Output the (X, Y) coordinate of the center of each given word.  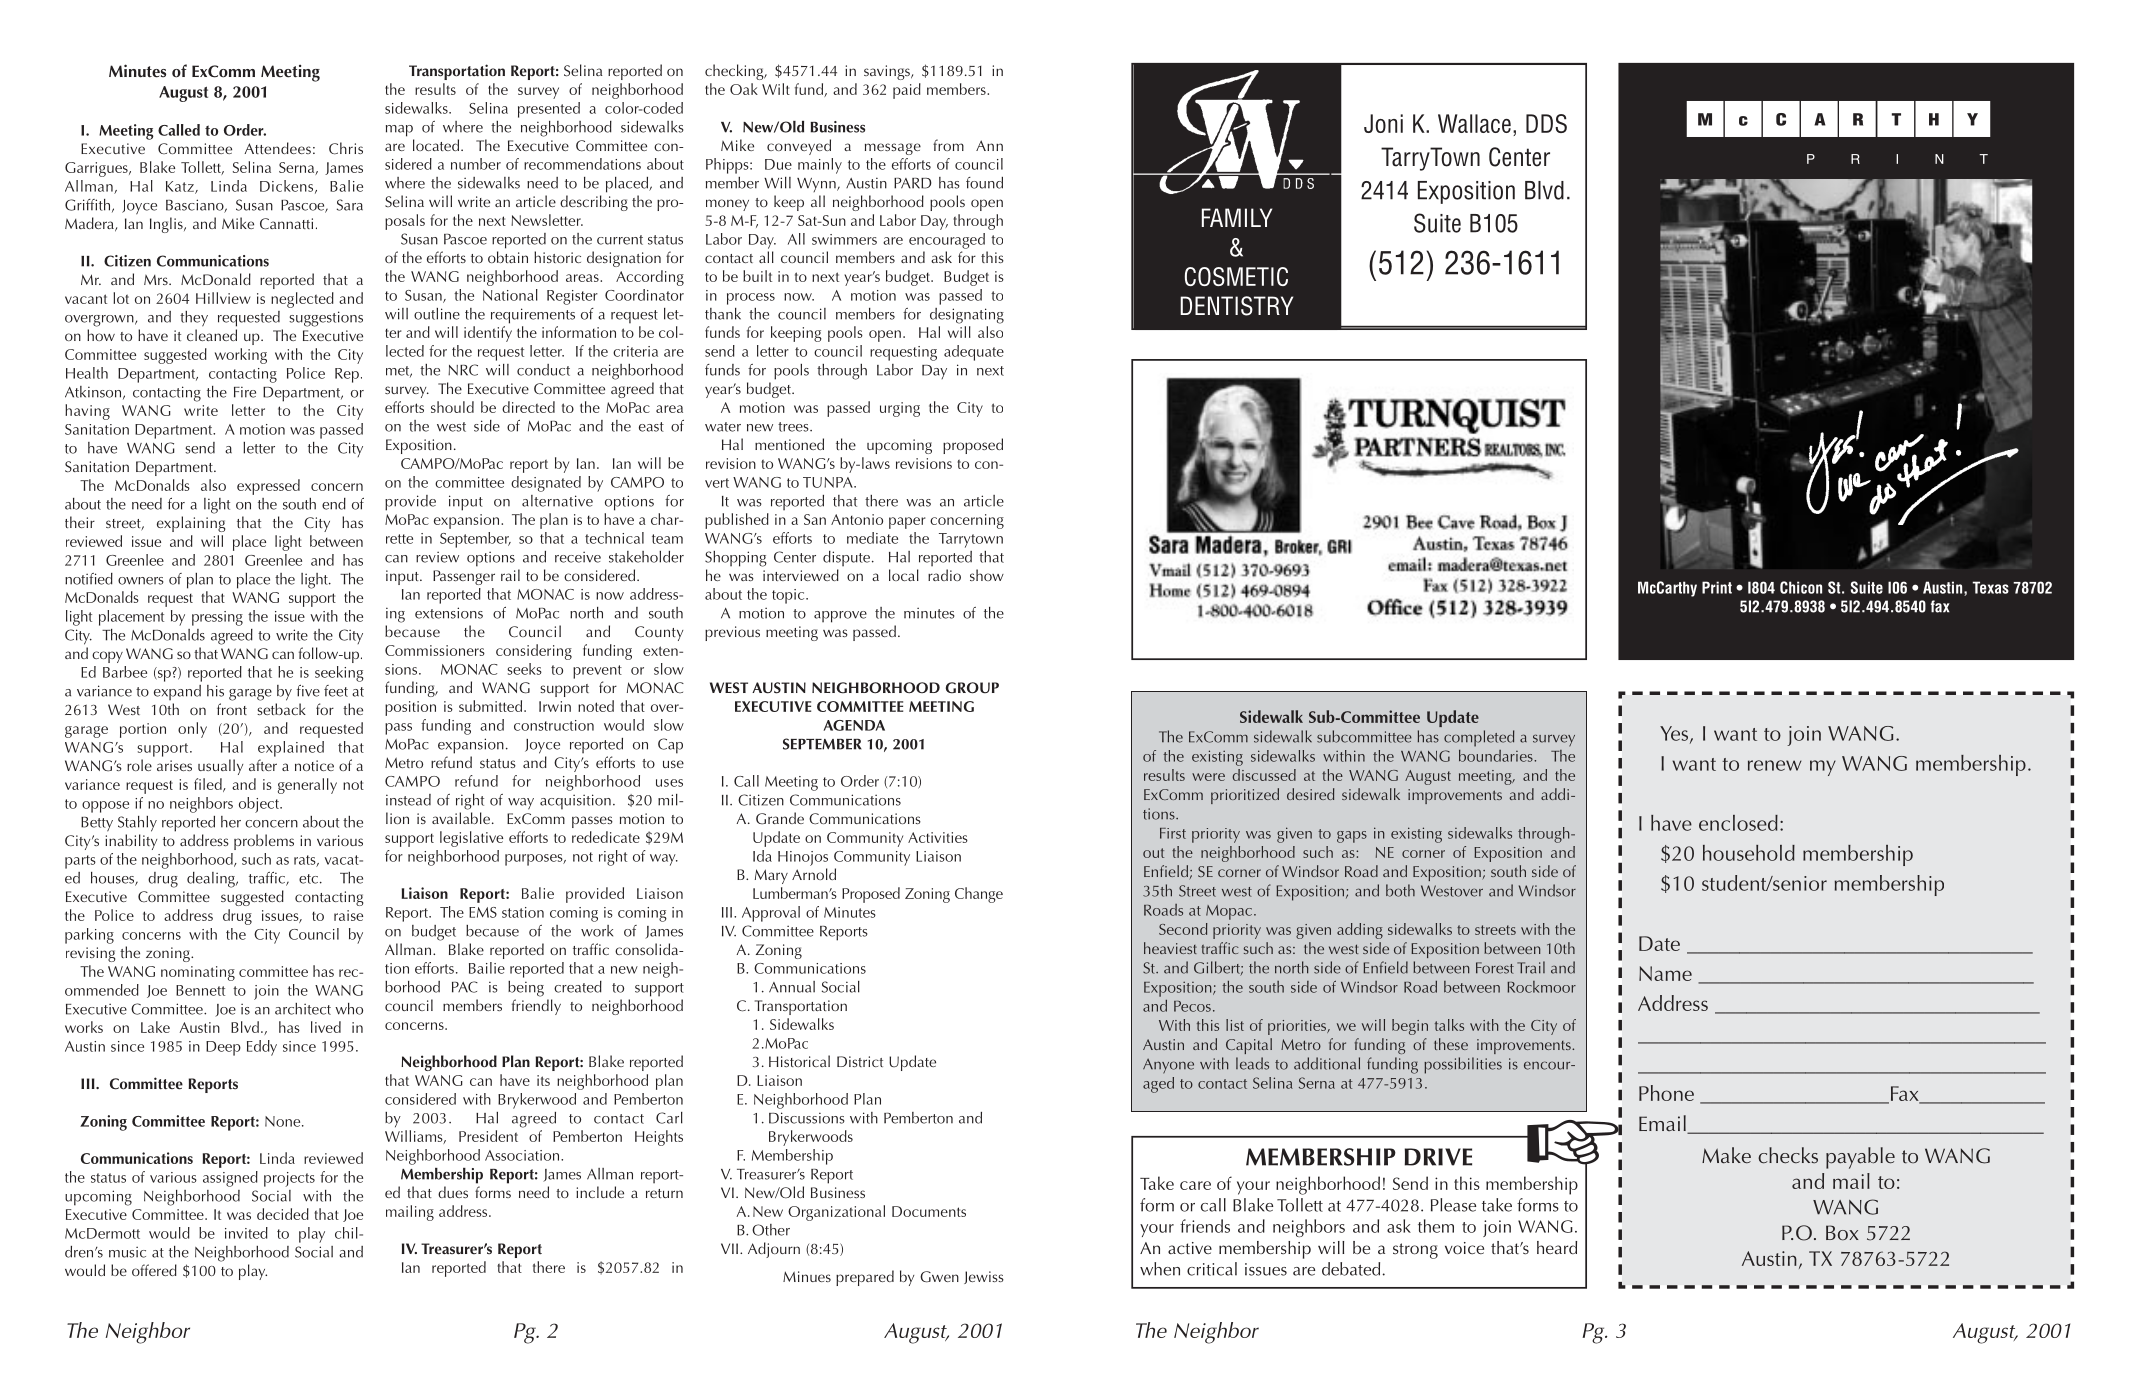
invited (246, 1233)
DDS (1546, 123)
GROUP (972, 688)
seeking (339, 674)
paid (907, 91)
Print (1717, 587)
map (399, 131)
